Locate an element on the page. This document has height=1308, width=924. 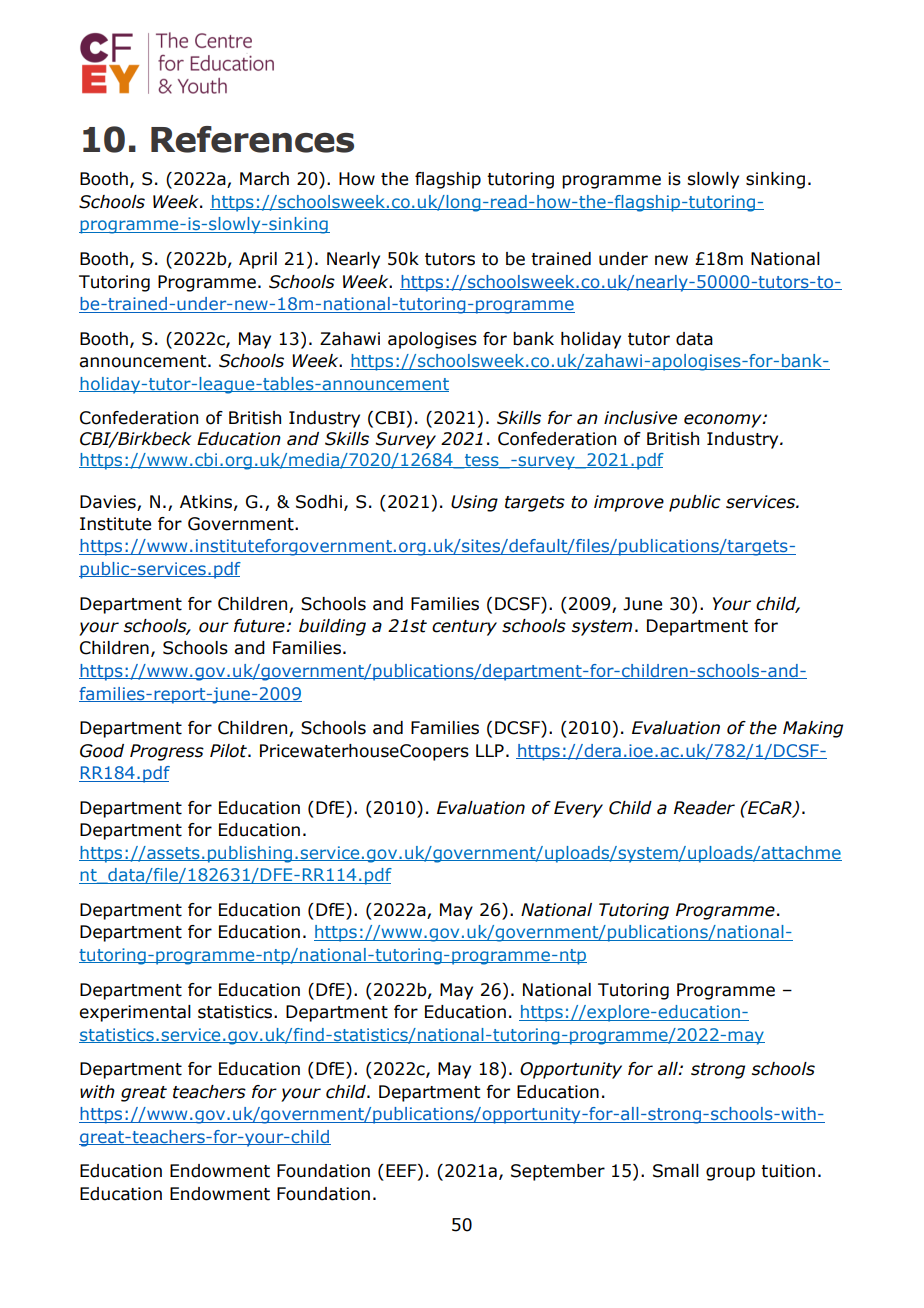
September is located at coordinates (558, 1172).
